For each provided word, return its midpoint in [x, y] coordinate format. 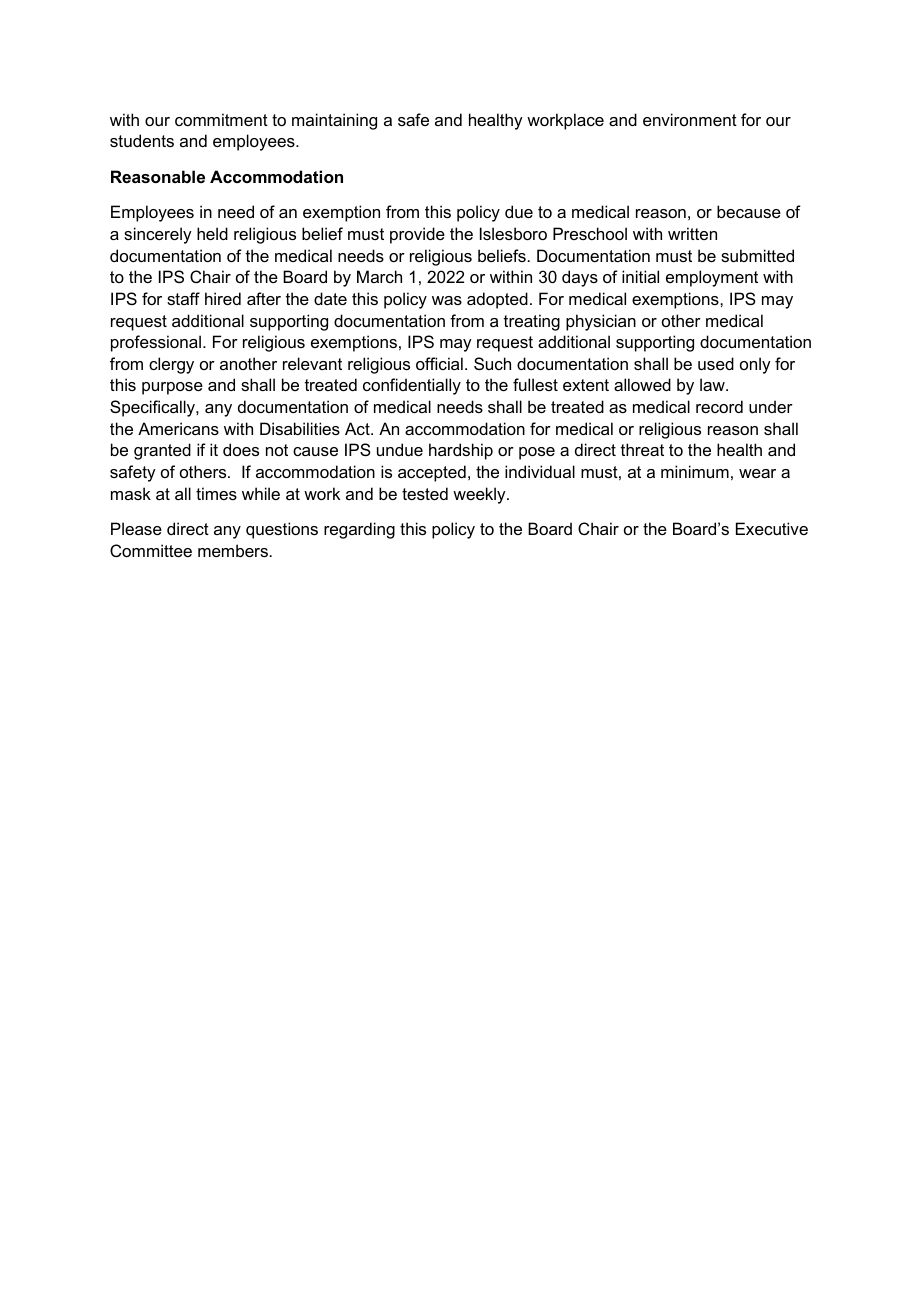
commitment [221, 119]
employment [712, 278]
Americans [178, 428]
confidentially [412, 386]
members [233, 550]
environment [690, 119]
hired [223, 298]
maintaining [334, 121]
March [379, 276]
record [719, 406]
